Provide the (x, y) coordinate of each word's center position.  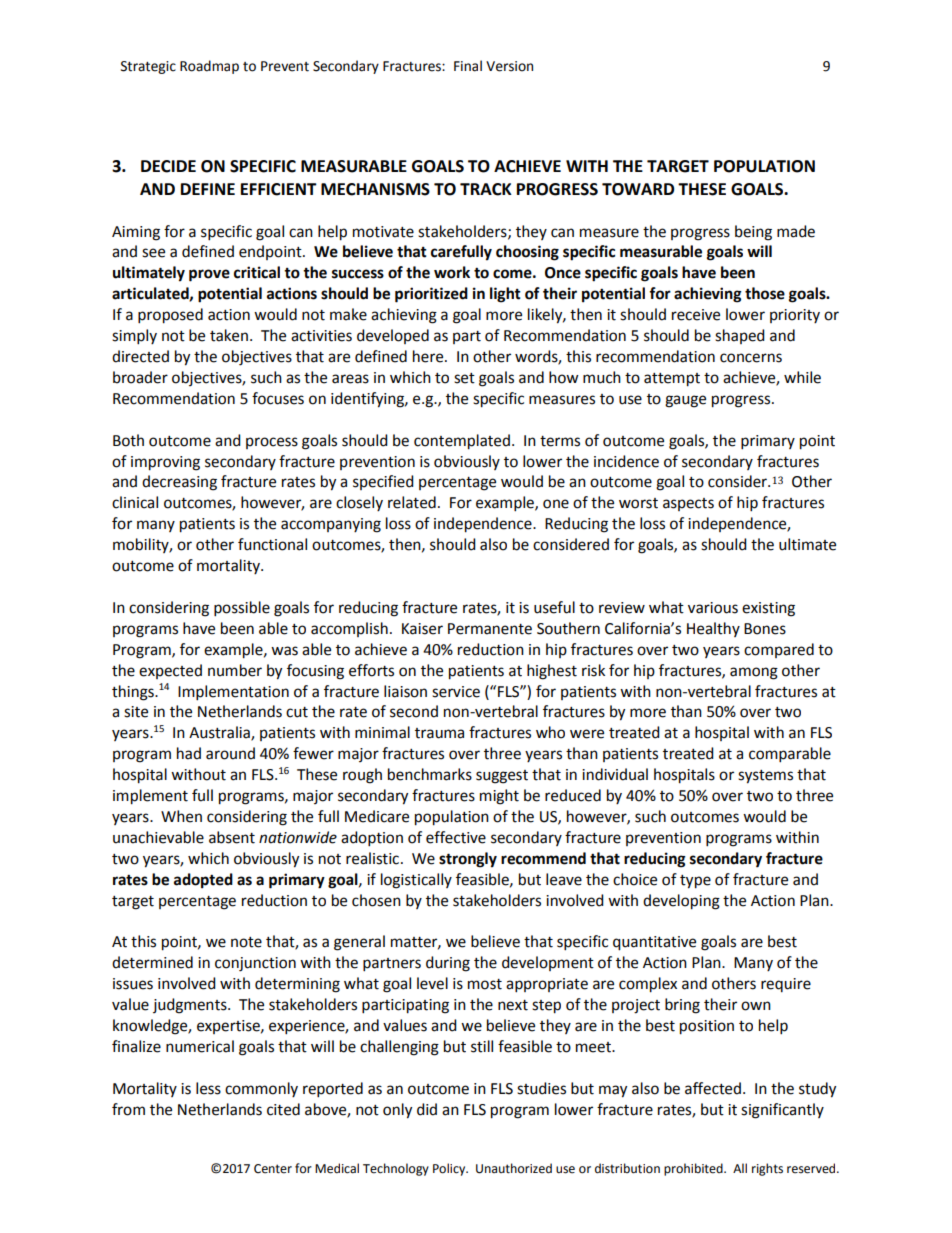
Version (509, 66)
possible (242, 609)
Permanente (490, 629)
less (208, 1088)
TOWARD (638, 189)
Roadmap (209, 67)
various (713, 608)
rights (767, 1169)
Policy (450, 1169)
